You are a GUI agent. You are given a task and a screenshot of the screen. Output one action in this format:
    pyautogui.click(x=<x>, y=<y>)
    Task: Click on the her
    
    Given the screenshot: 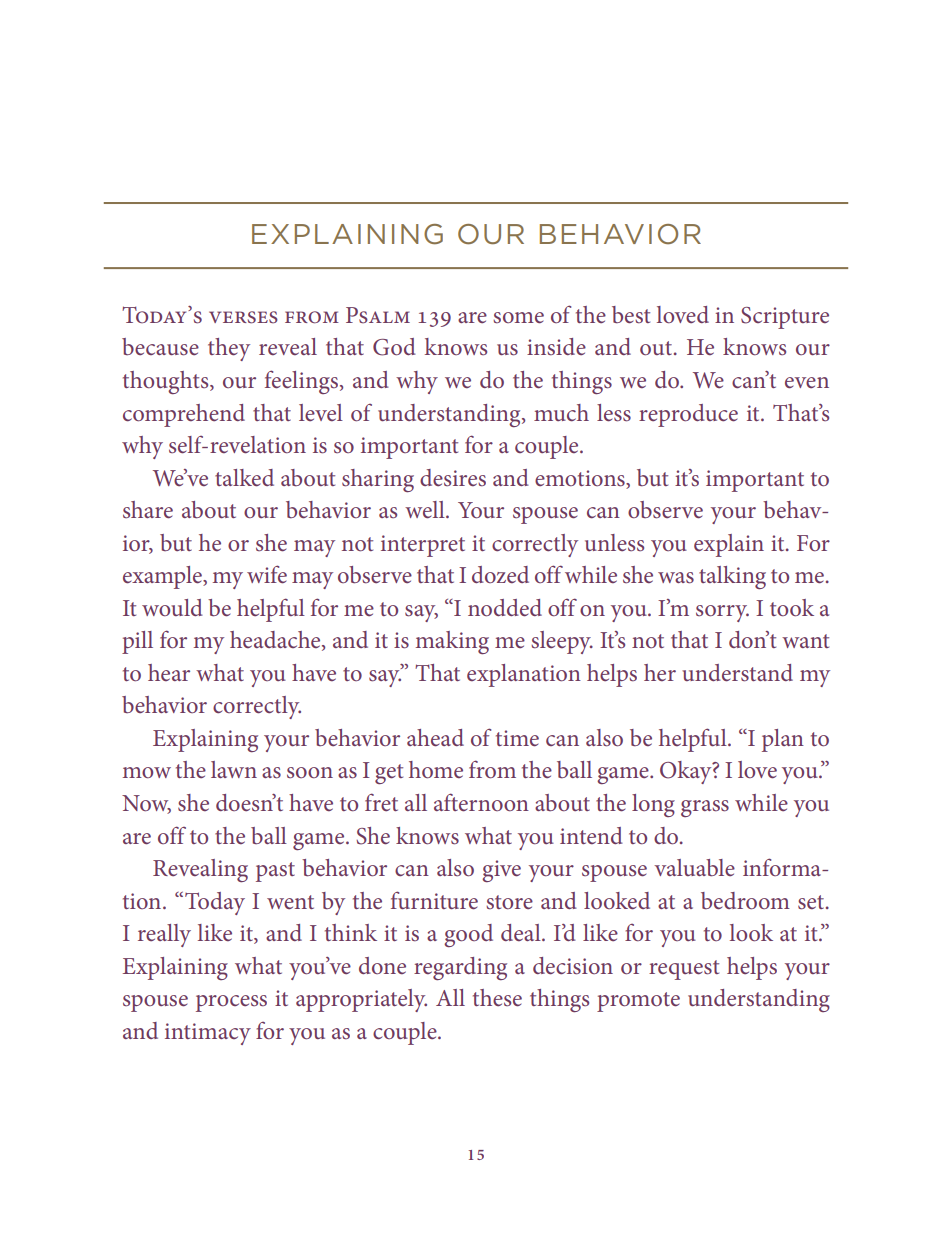 What is the action you would take?
    pyautogui.click(x=660, y=672)
